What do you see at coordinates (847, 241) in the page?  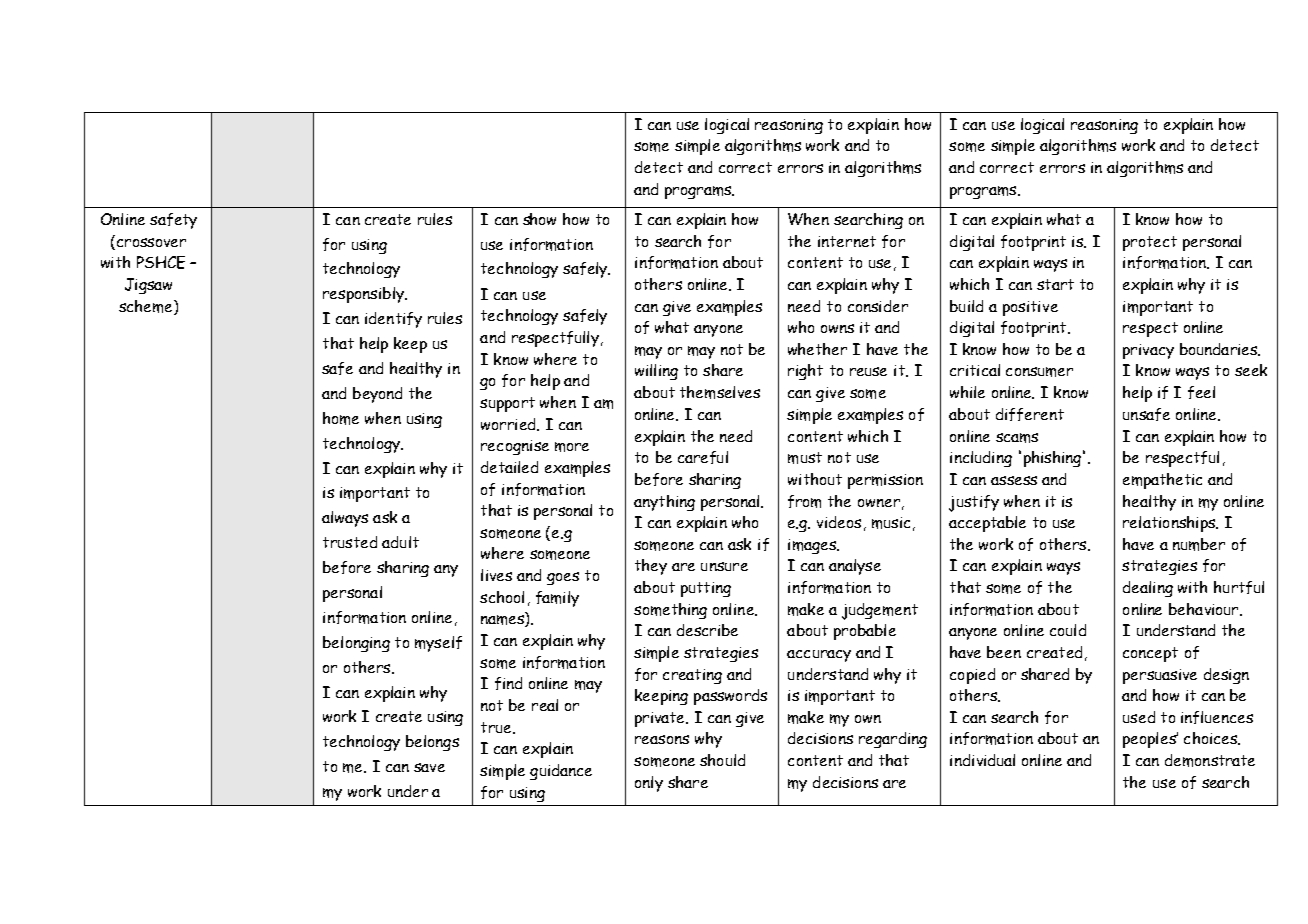 I see `internet` at bounding box center [847, 241].
